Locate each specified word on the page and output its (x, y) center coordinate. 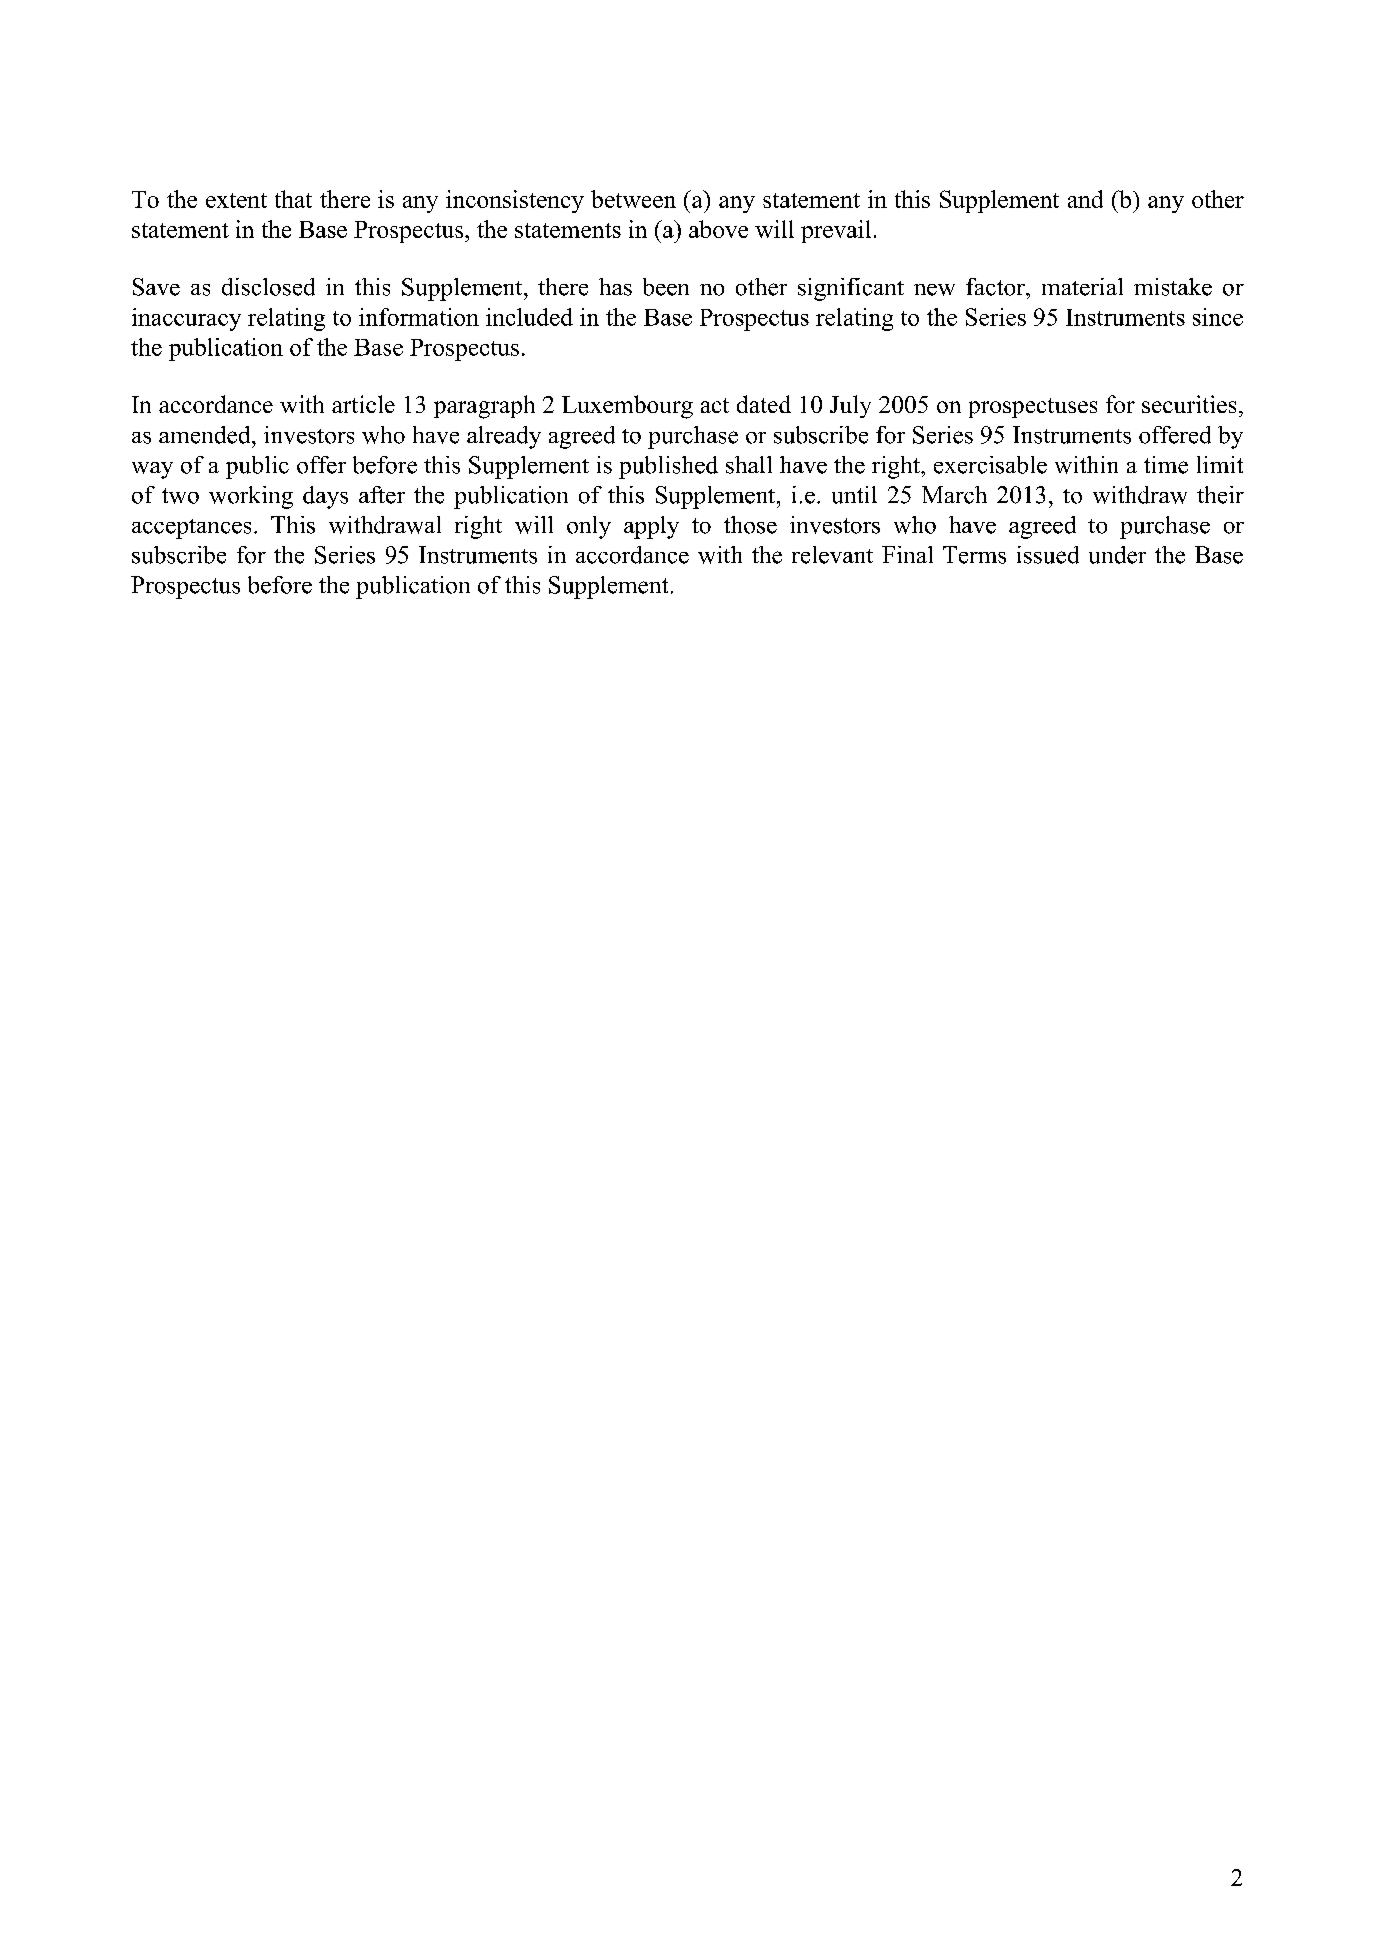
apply (651, 527)
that (293, 199)
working (251, 497)
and (1085, 199)
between (633, 199)
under (1117, 555)
